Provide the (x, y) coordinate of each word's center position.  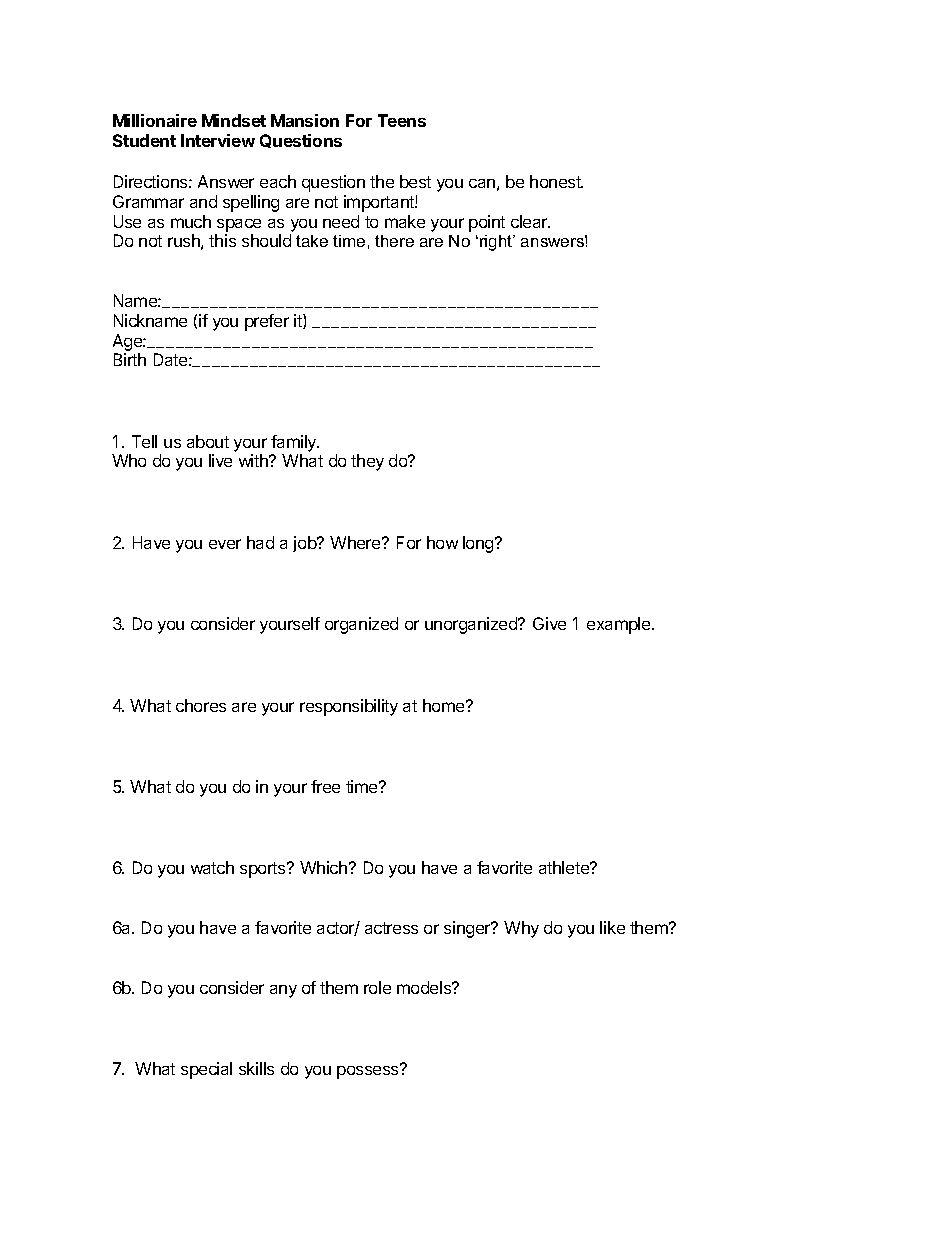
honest (556, 181)
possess (369, 1071)
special (206, 1070)
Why (521, 929)
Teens (402, 120)
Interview (218, 140)
